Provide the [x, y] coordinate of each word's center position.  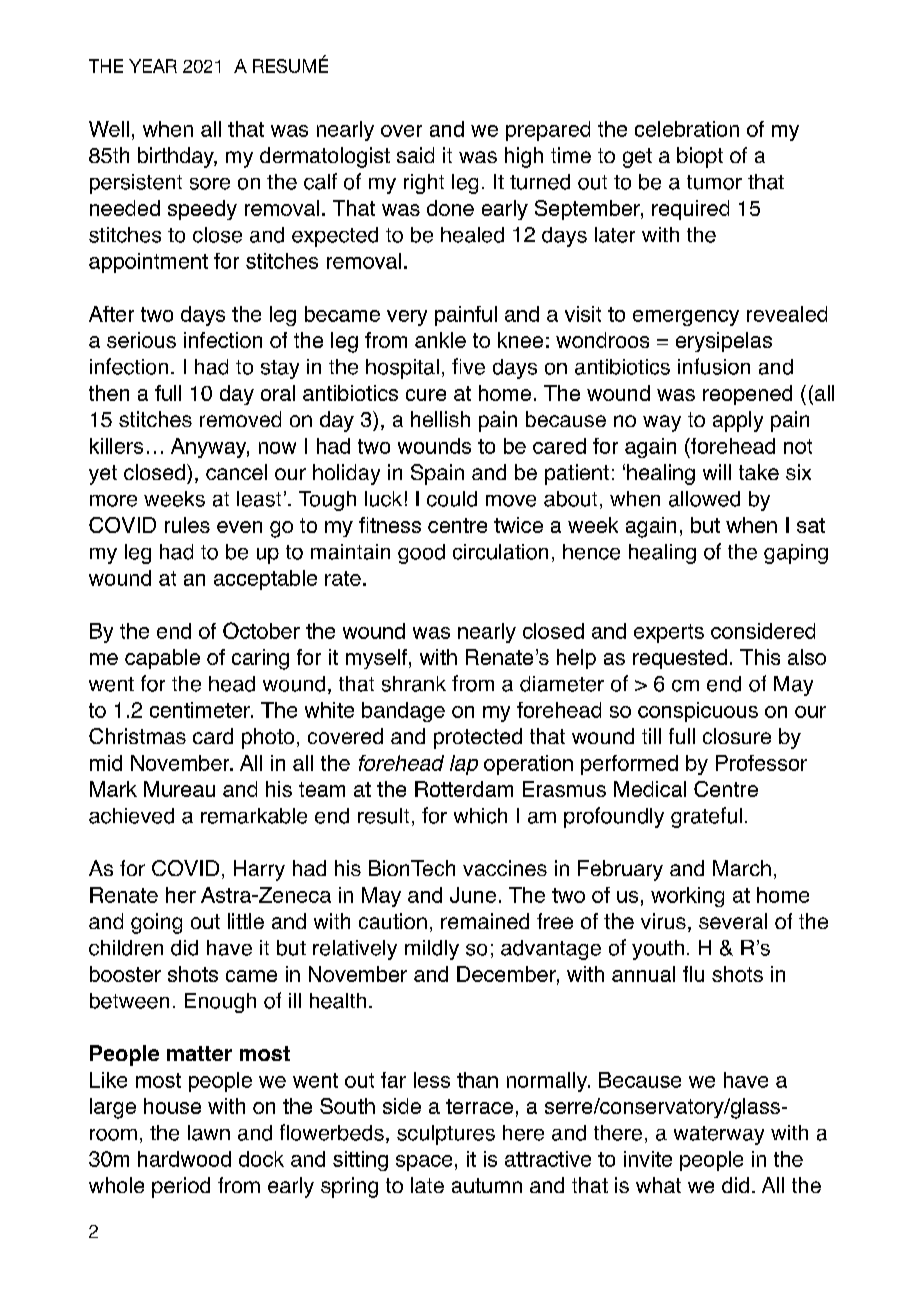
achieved [131, 816]
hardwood [184, 1159]
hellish [440, 419]
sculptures [446, 1135]
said [415, 155]
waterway [719, 1135]
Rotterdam [464, 789]
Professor [761, 763]
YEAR [153, 66]
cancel [236, 472]
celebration [687, 129]
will [717, 472]
